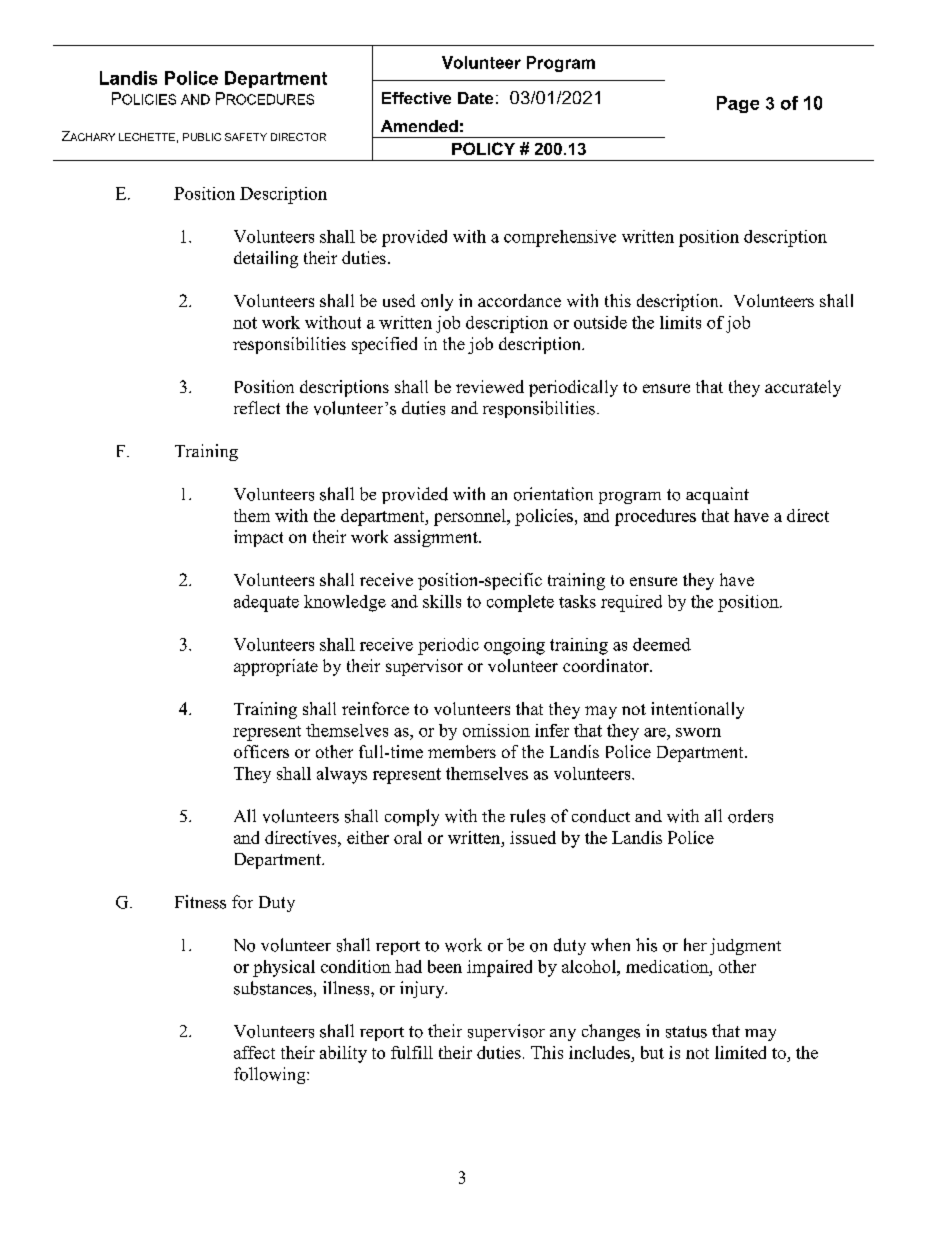 Image resolution: width=952 pixels, height=1233 pixels. I want to click on affect, so click(254, 1052).
